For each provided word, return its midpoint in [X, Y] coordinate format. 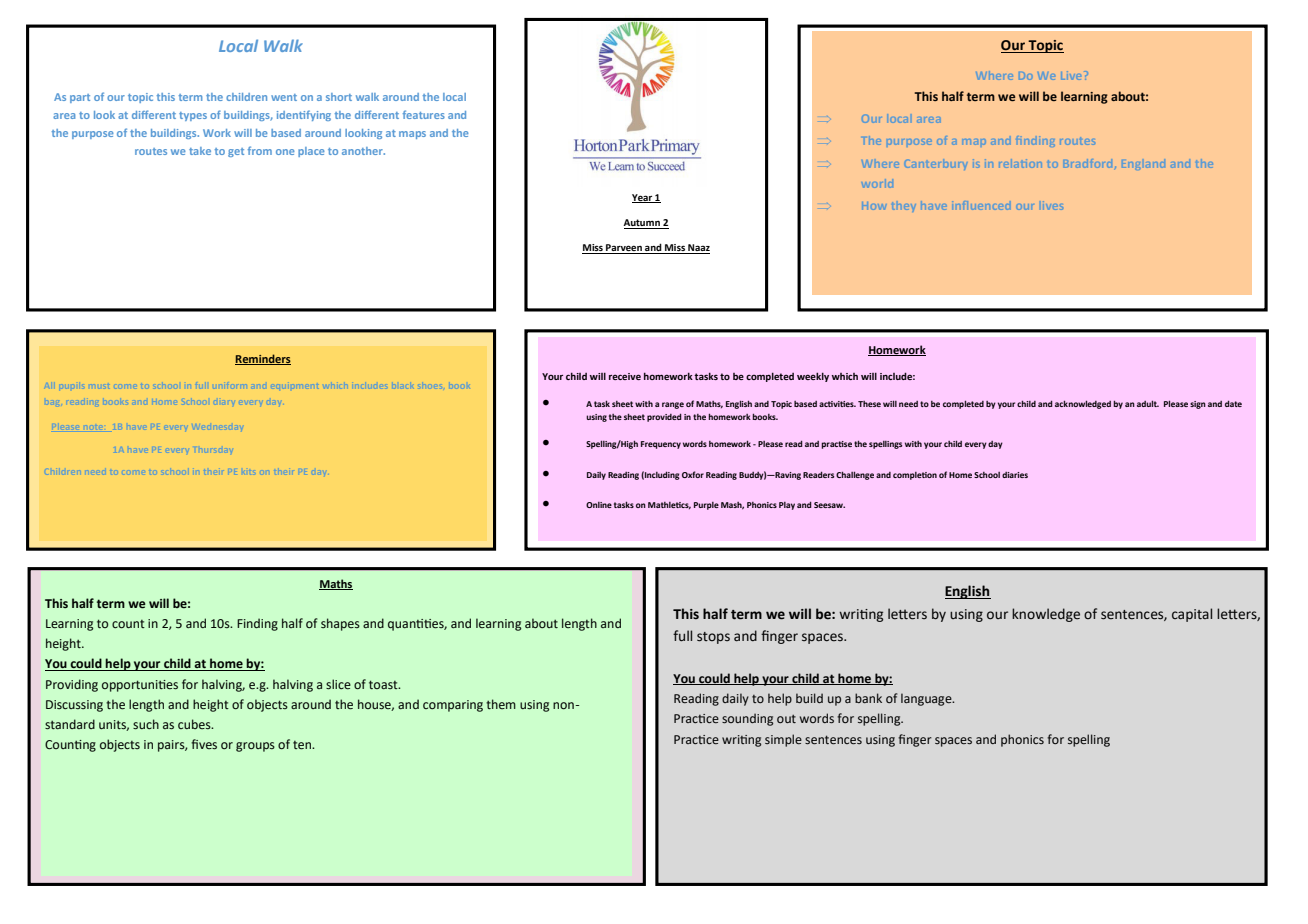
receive [625, 376]
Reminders [263, 359]
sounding [747, 719]
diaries [1015, 475]
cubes [195, 724]
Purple [706, 506]
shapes [340, 624]
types [193, 116]
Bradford [1088, 163]
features [424, 114]
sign [1198, 405]
